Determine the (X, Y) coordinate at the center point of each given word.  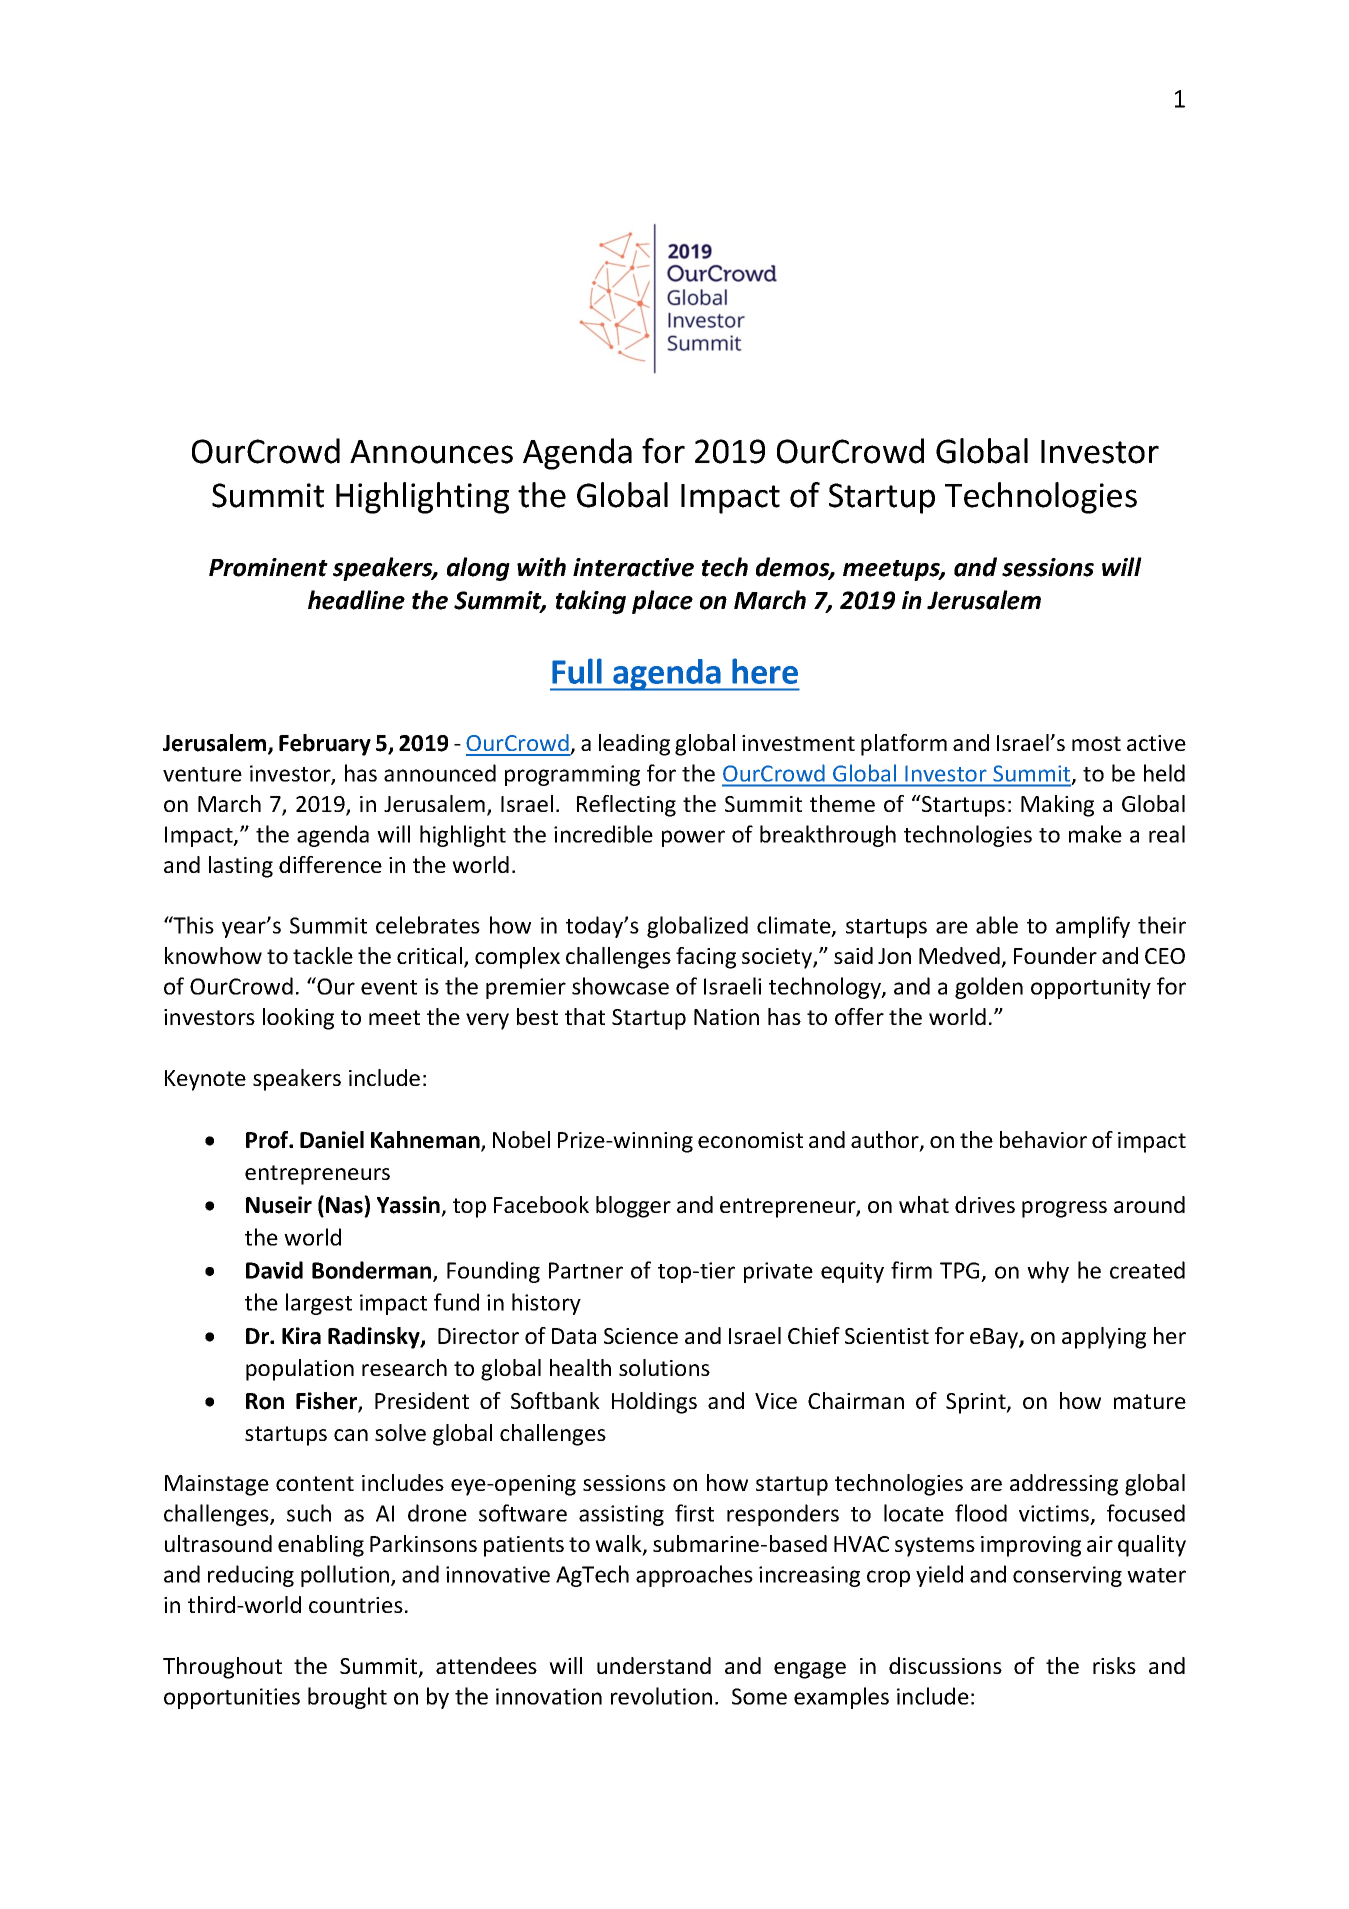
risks (1114, 1665)
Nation (726, 1017)
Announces (431, 452)
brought (347, 1698)
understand (654, 1665)
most (1096, 743)
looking (298, 1019)
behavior (1043, 1139)
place (662, 602)
